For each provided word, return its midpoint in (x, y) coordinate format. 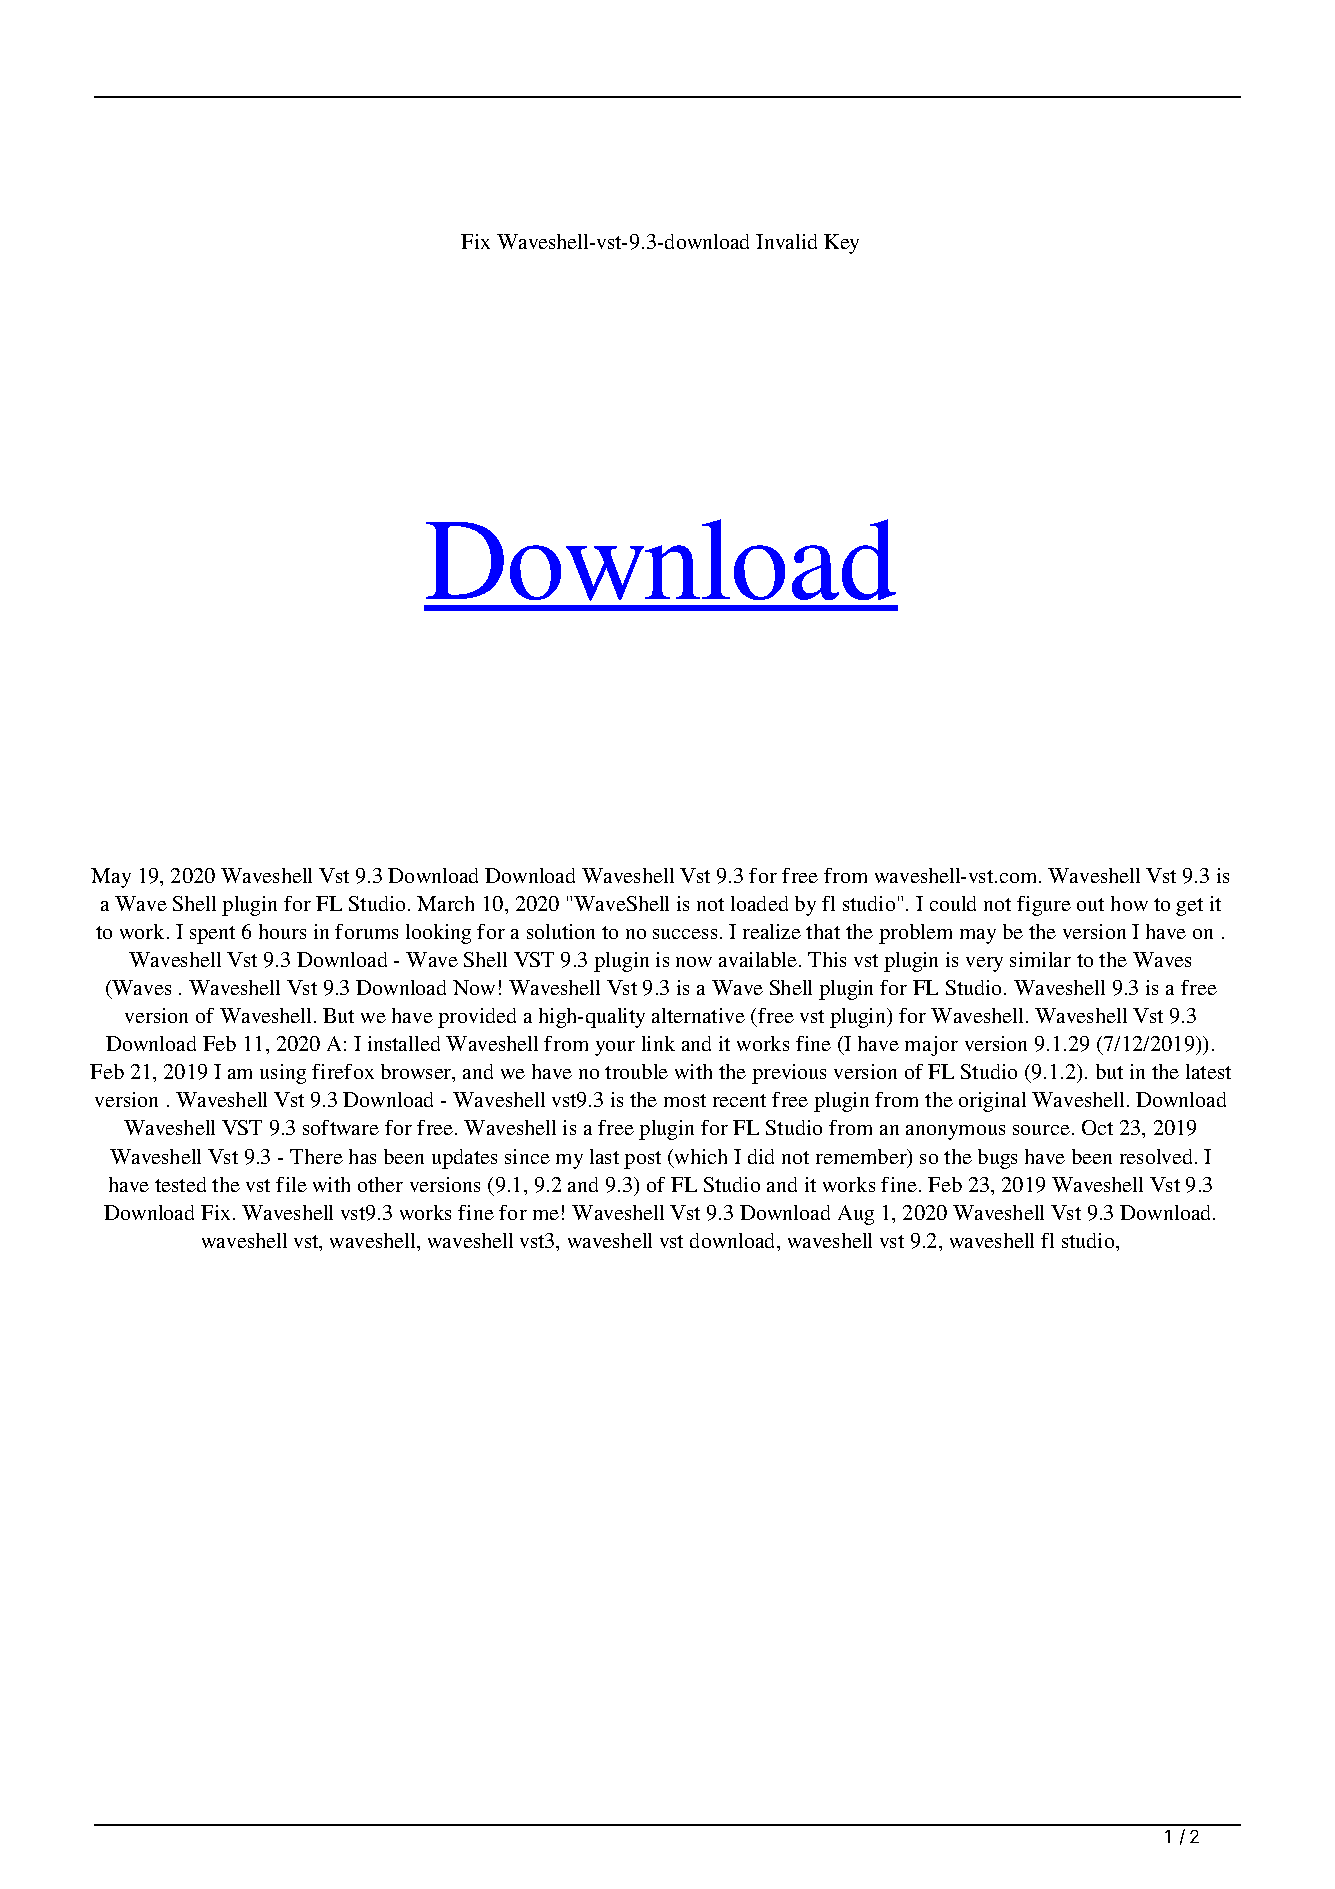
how (1129, 903)
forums (366, 931)
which (699, 1158)
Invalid (786, 241)
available (759, 959)
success (685, 934)
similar (1040, 959)
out (1090, 904)
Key (841, 244)
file (291, 1184)
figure (1044, 906)
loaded (759, 903)
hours (282, 931)
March (445, 903)
